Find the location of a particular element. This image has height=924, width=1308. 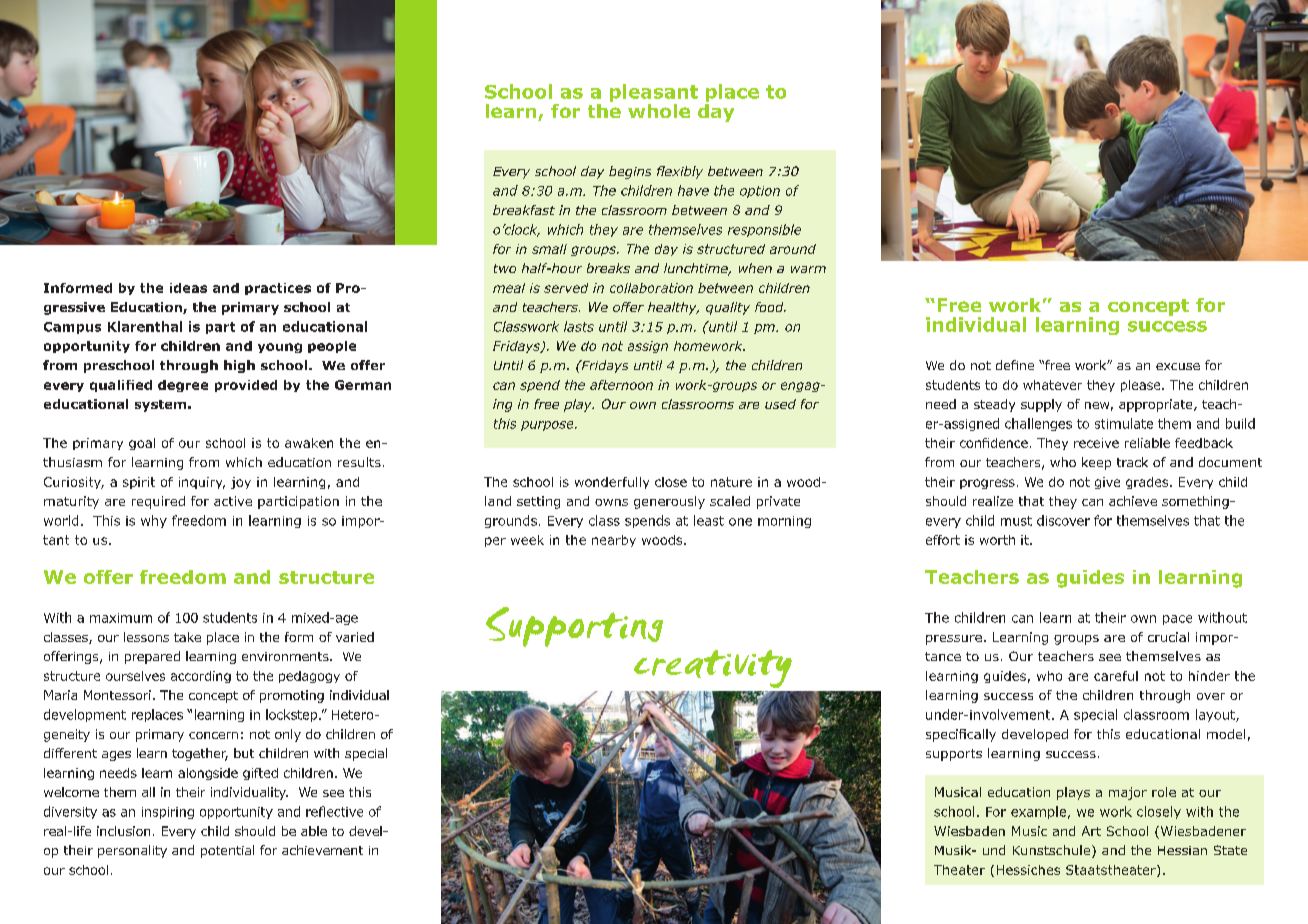

wonderfully is located at coordinates (612, 483).
